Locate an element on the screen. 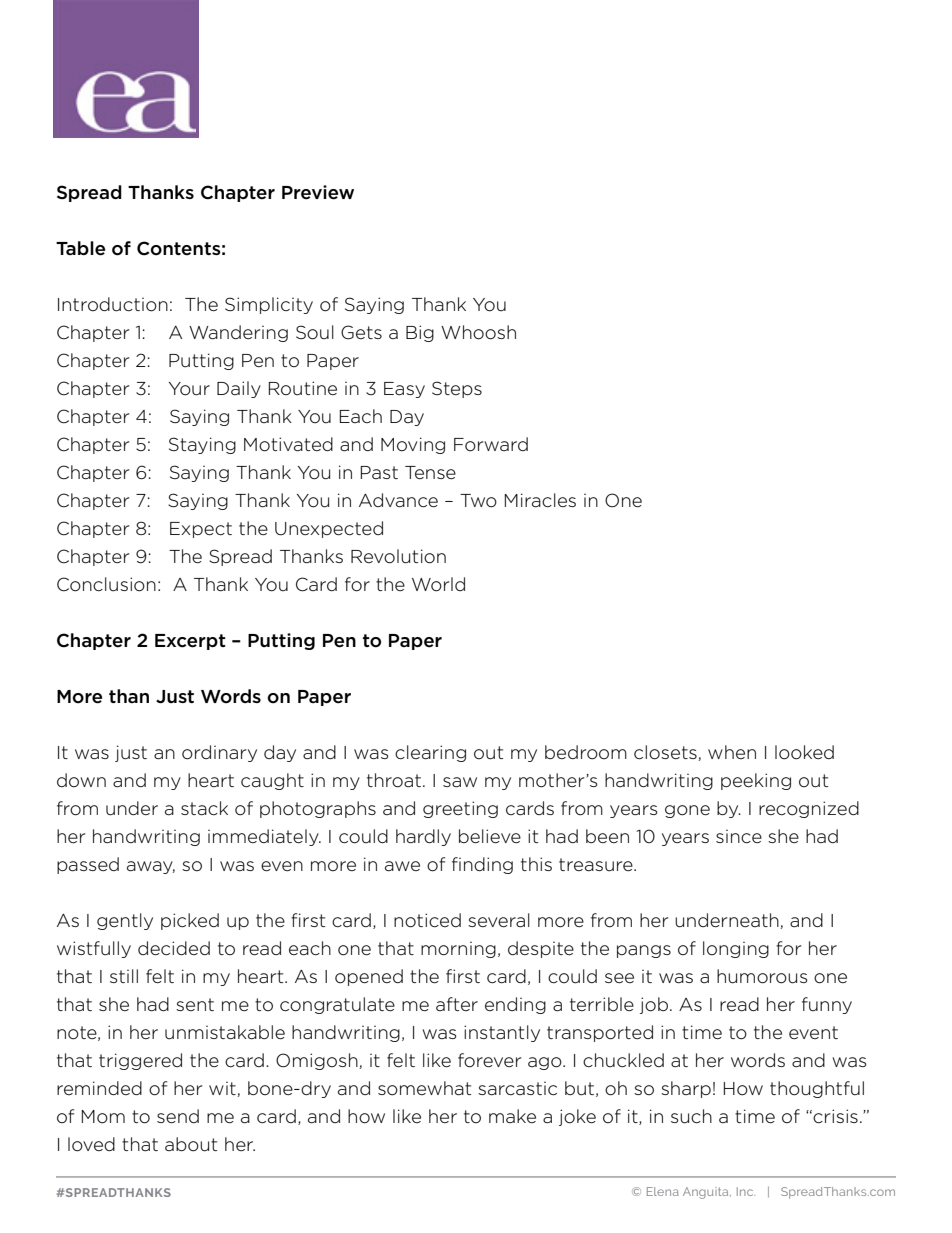  World is located at coordinates (438, 584).
